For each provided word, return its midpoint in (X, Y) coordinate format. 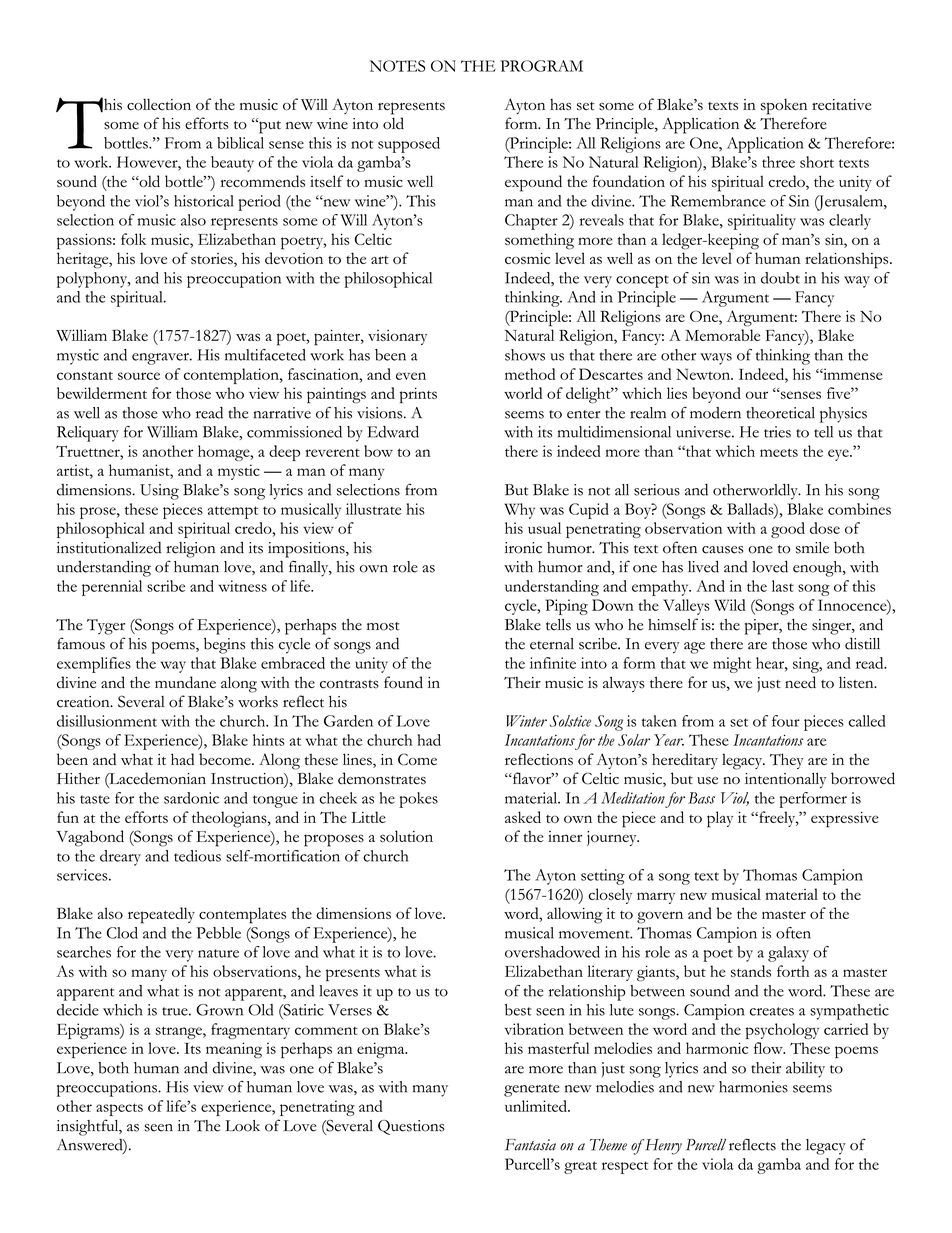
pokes (418, 800)
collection (159, 104)
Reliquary (88, 434)
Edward (393, 432)
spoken (784, 107)
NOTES (398, 66)
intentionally (786, 780)
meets (779, 452)
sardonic (191, 798)
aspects (119, 1109)
